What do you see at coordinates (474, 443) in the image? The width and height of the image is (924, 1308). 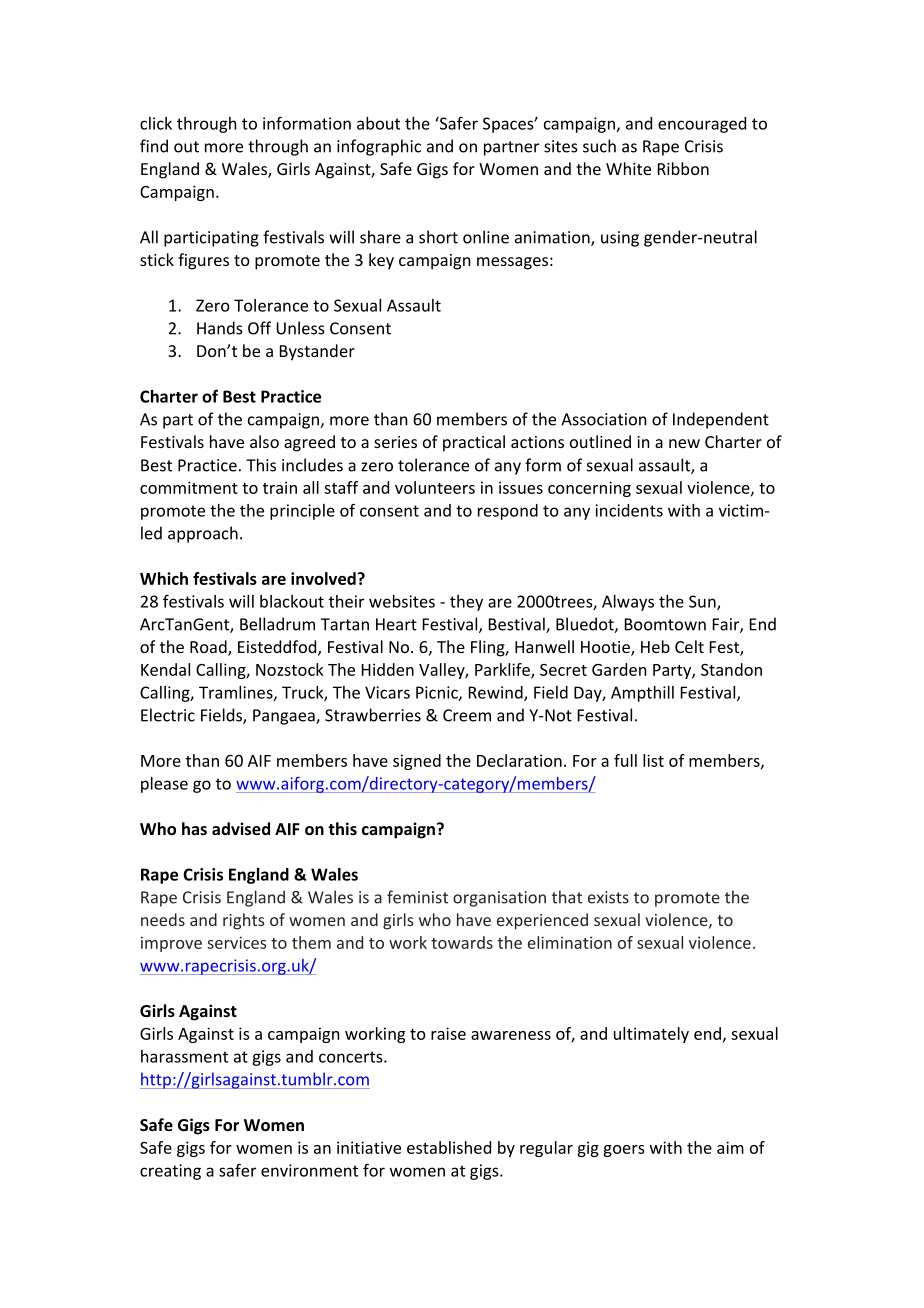 I see `practical` at bounding box center [474, 443].
